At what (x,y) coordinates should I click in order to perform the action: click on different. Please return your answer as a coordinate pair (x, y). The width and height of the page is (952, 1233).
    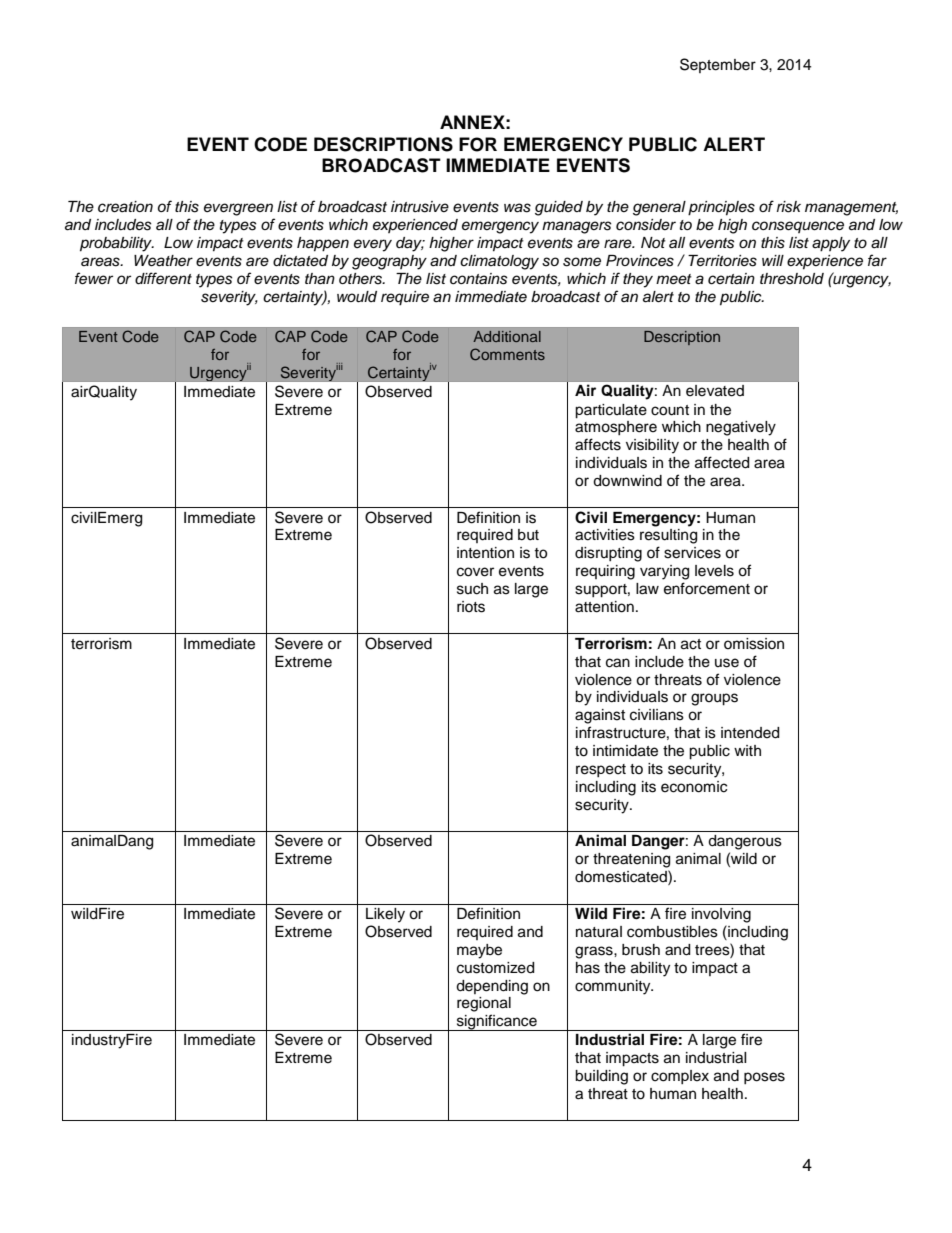
    Looking at the image, I should click on (163, 278).
